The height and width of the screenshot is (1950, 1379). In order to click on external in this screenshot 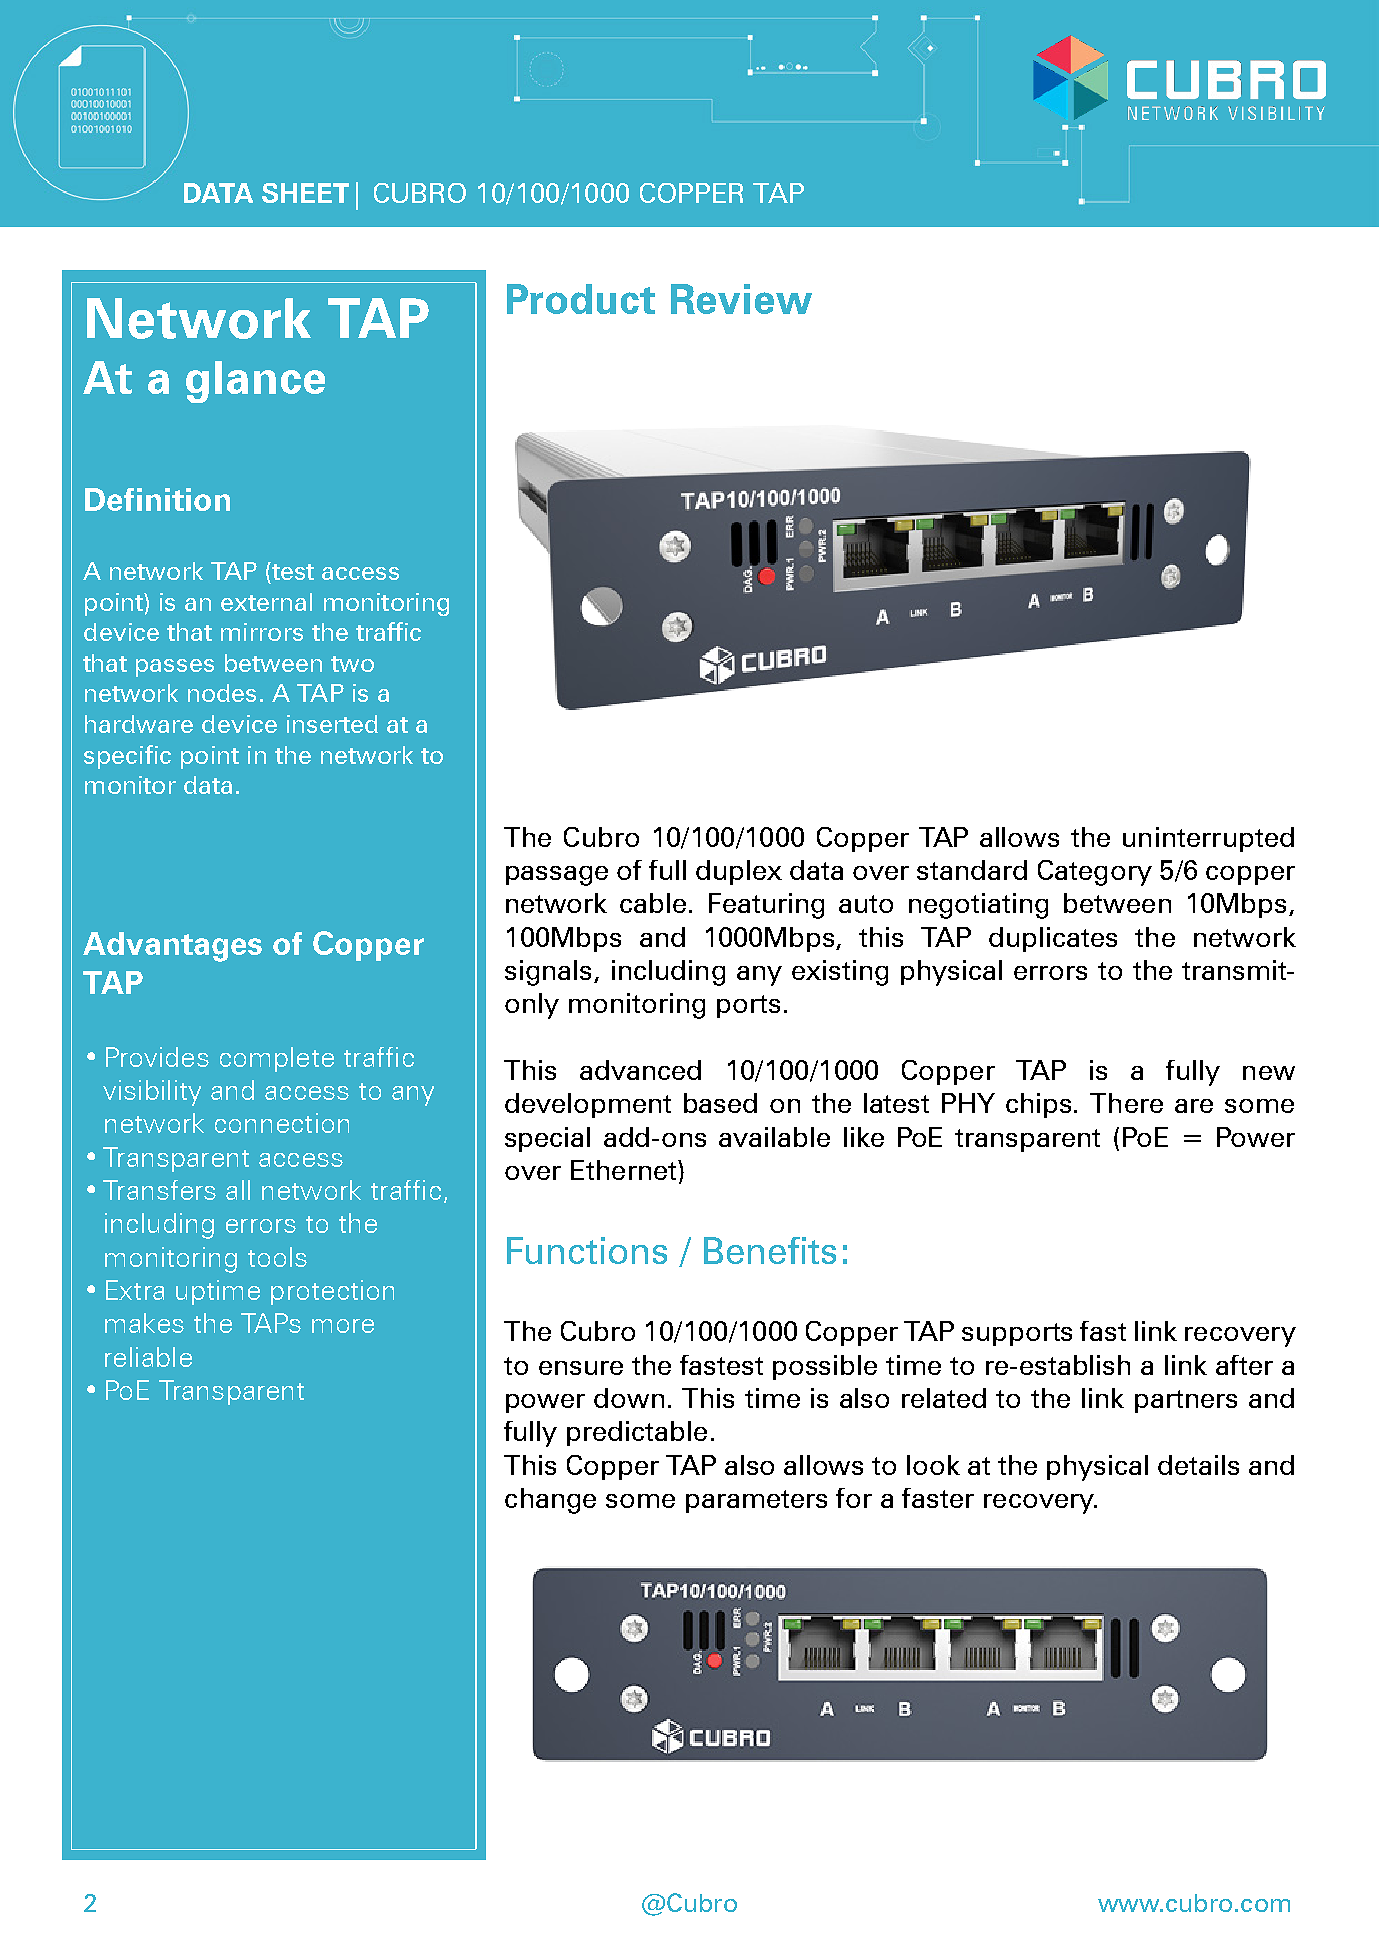, I will do `click(266, 602)`.
